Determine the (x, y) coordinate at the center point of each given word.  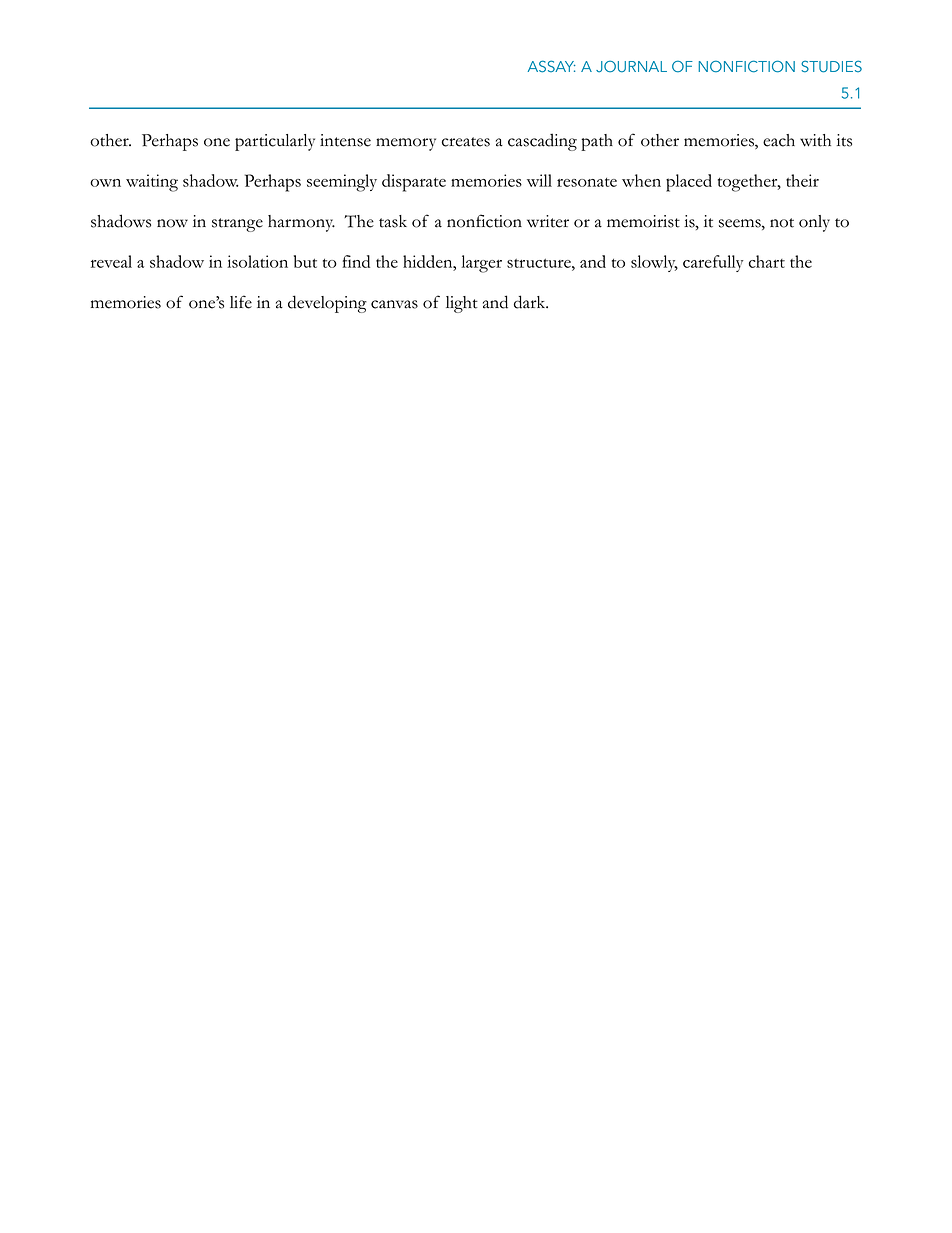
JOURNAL (631, 66)
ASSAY (551, 66)
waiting (152, 183)
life (241, 302)
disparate (414, 183)
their (802, 180)
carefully (713, 263)
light (462, 304)
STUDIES (831, 66)
